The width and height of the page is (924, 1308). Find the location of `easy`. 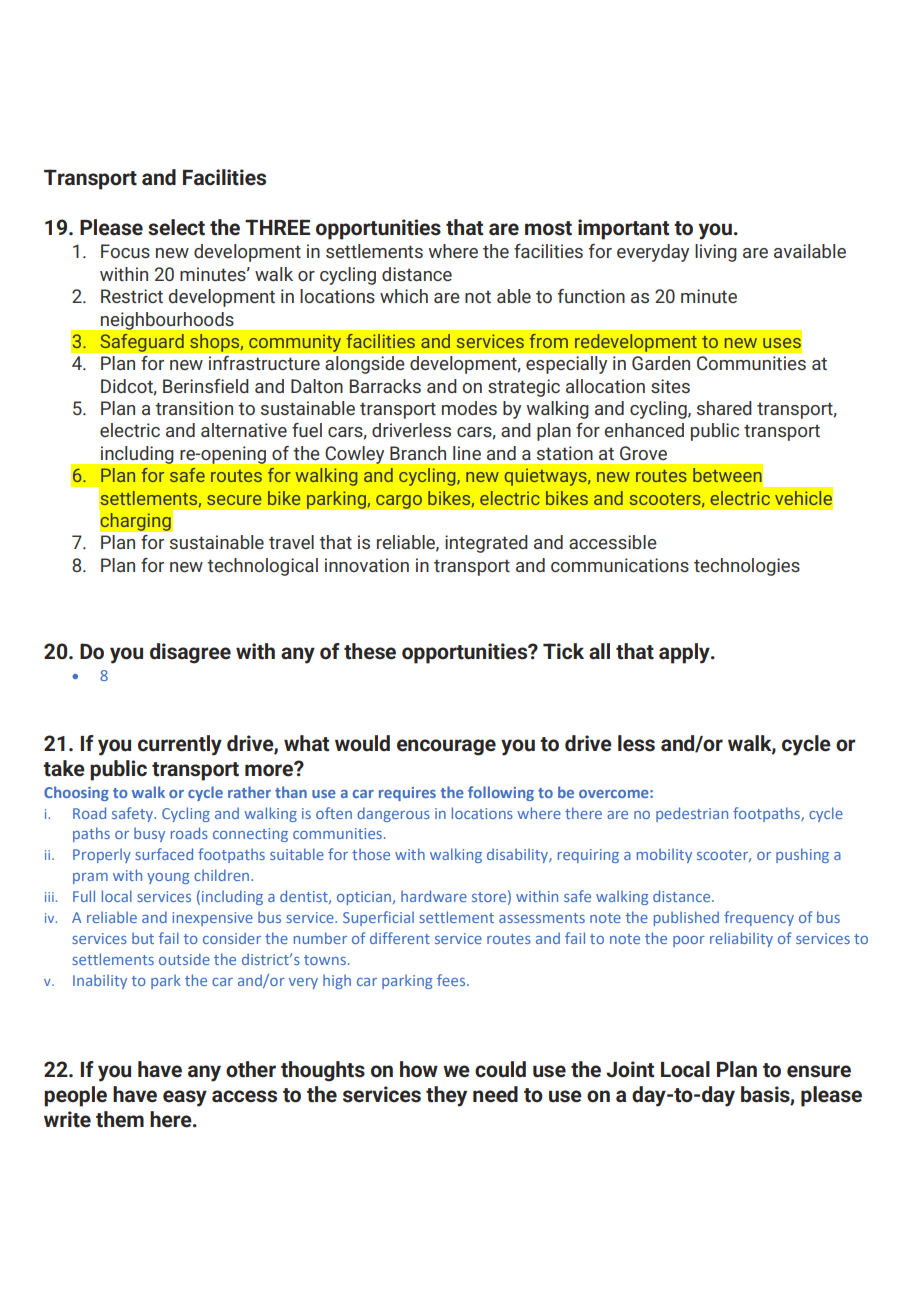

easy is located at coordinates (185, 1098).
